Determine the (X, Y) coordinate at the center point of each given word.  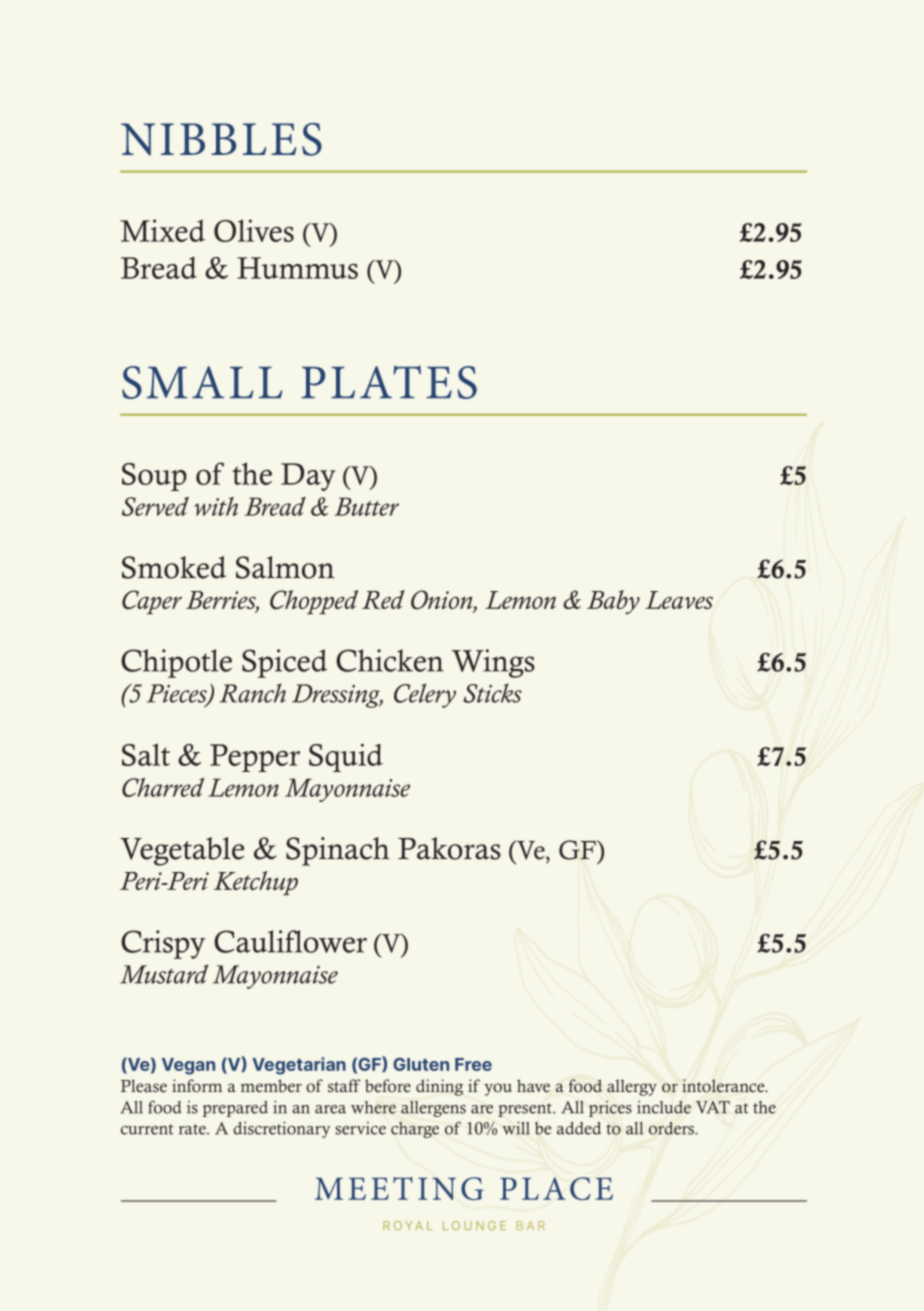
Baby (613, 602)
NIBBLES (221, 139)
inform (197, 1086)
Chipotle (176, 663)
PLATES (389, 382)
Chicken (390, 660)
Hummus (297, 268)
